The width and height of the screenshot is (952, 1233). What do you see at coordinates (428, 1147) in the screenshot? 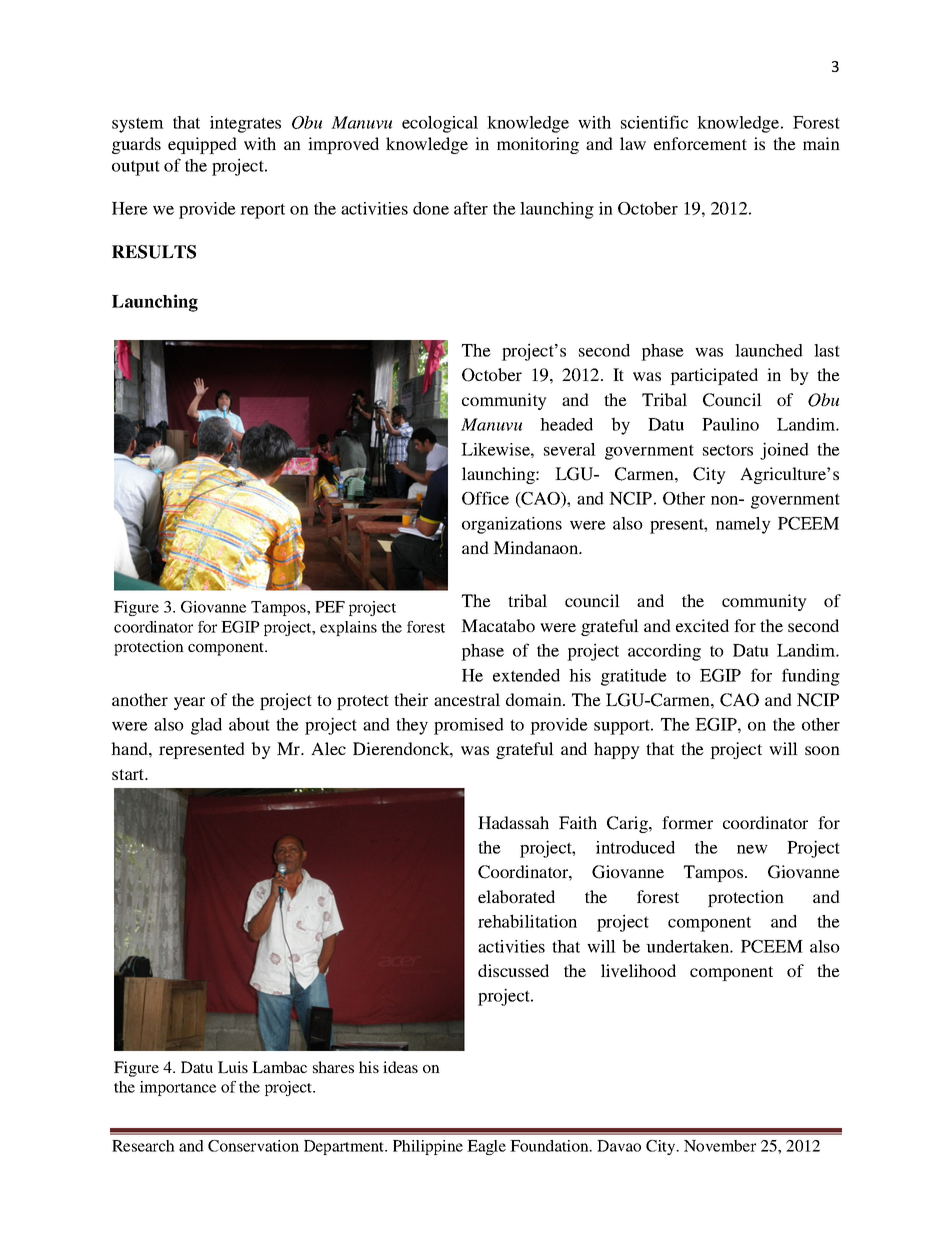
I see `Philippine` at bounding box center [428, 1147].
